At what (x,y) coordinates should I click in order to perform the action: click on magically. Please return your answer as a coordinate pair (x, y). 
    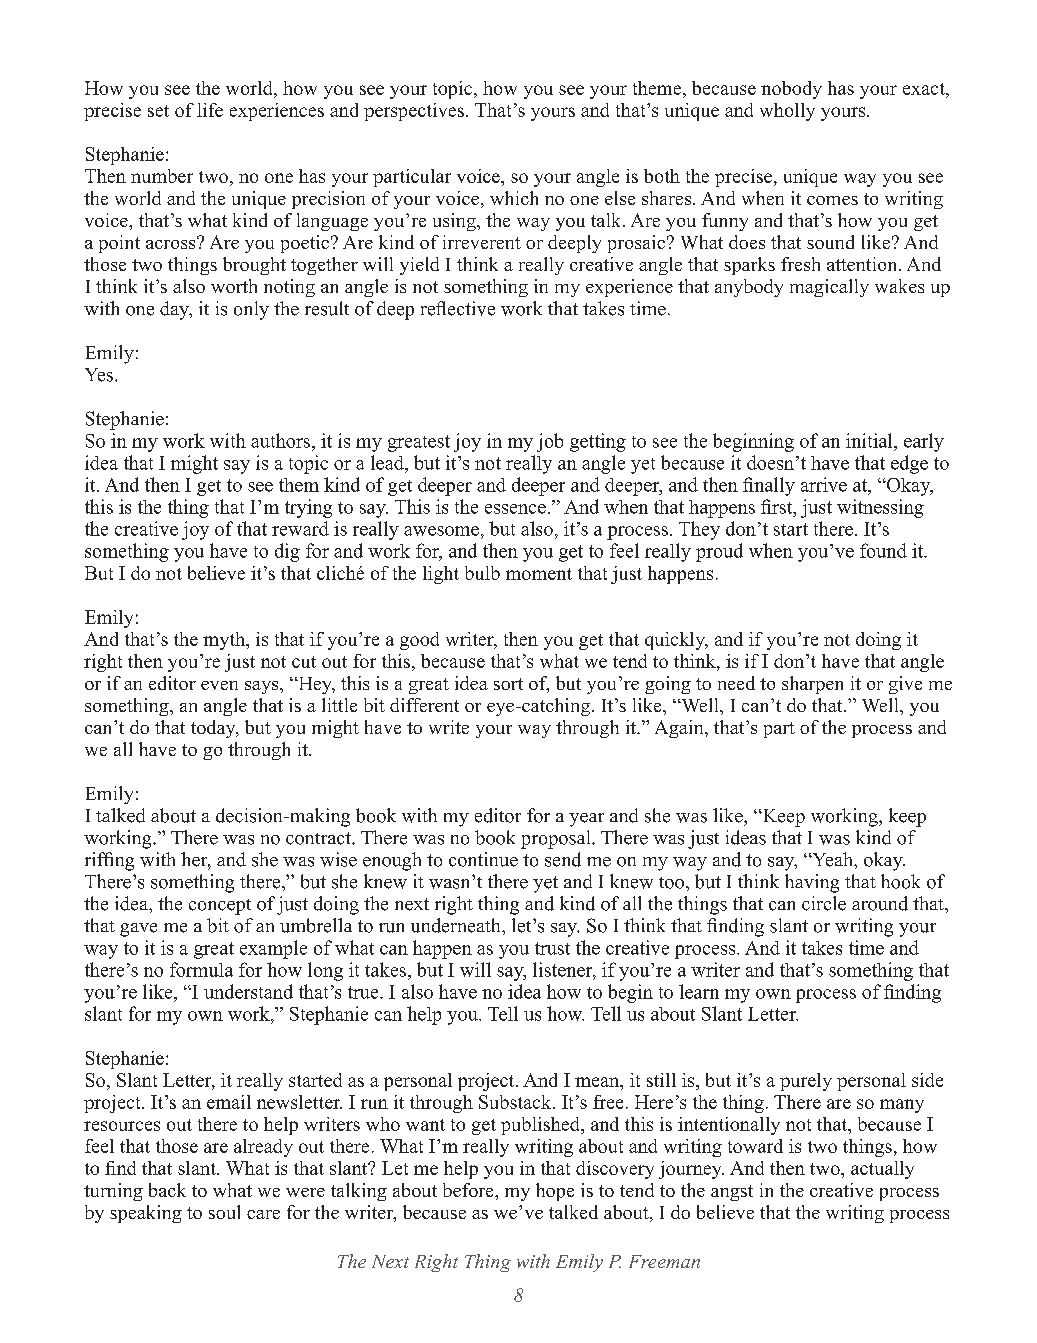
    Looking at the image, I should click on (829, 288).
